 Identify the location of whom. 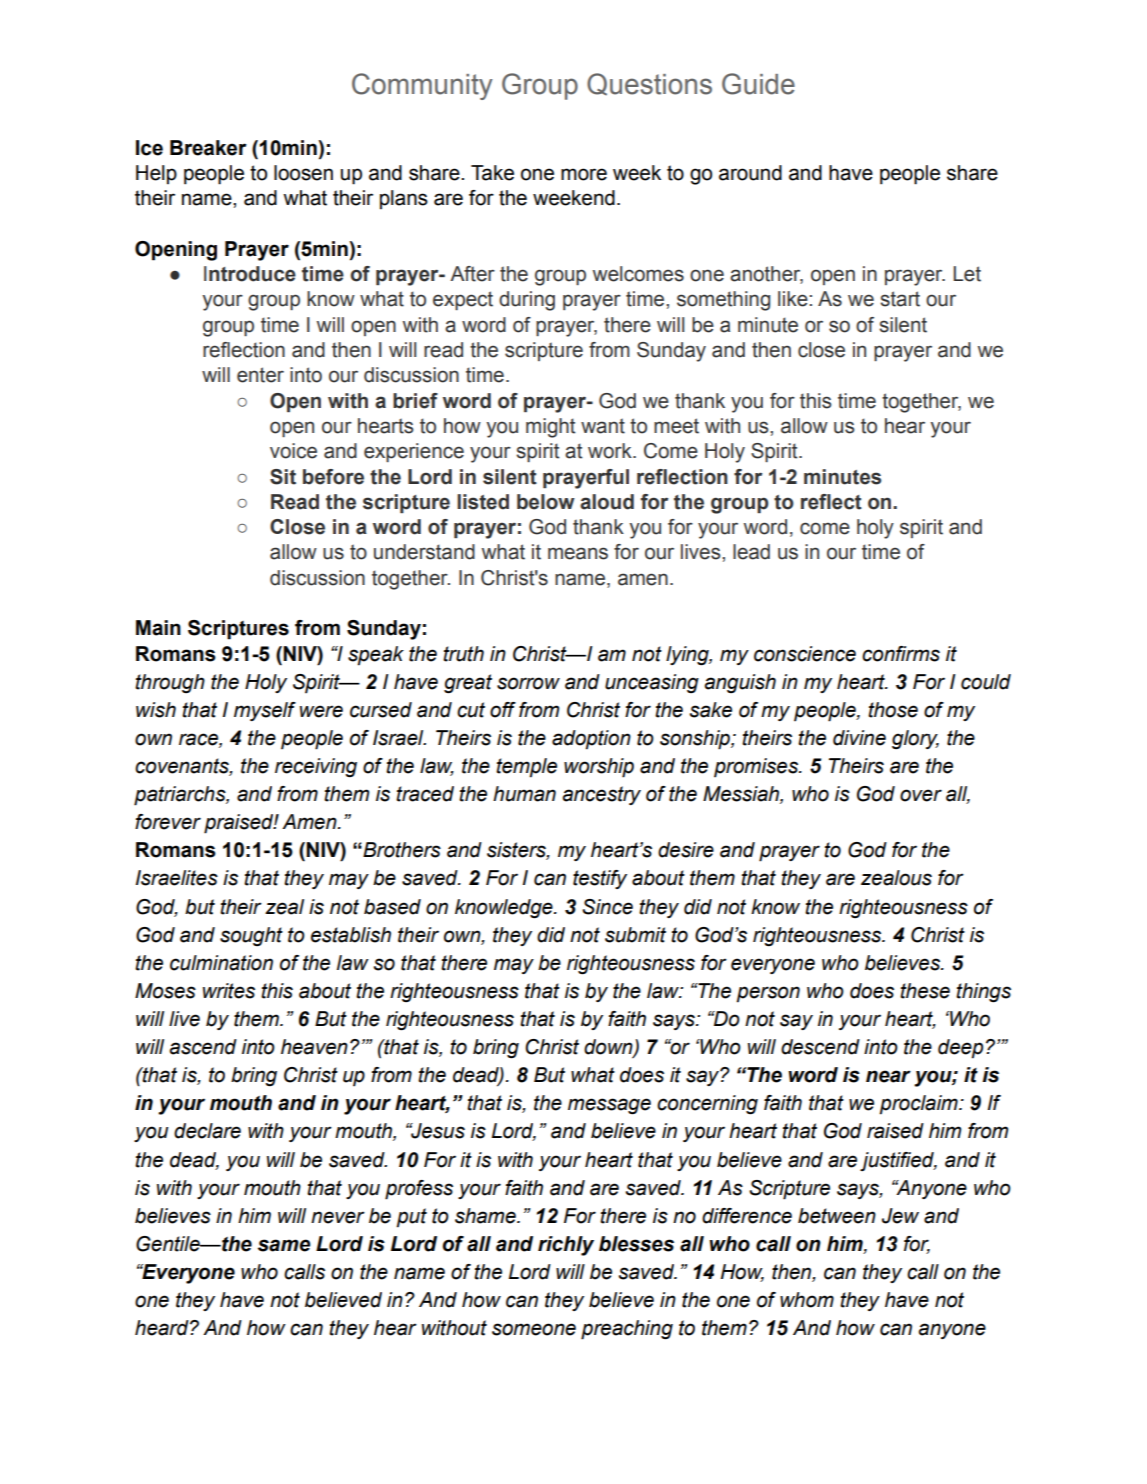
(807, 1300).
